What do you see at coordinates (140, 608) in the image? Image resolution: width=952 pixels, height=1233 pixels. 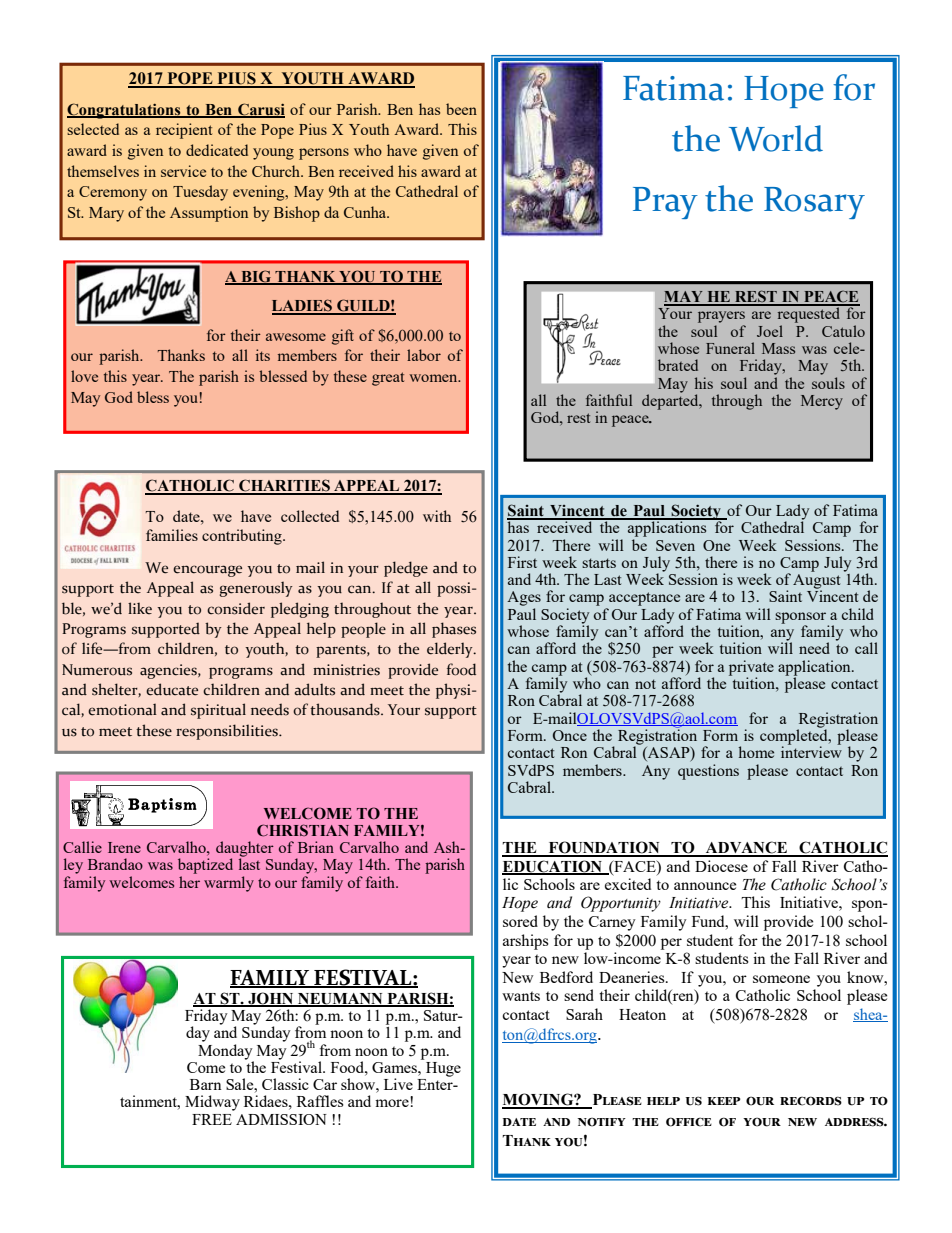 I see `like` at bounding box center [140, 608].
